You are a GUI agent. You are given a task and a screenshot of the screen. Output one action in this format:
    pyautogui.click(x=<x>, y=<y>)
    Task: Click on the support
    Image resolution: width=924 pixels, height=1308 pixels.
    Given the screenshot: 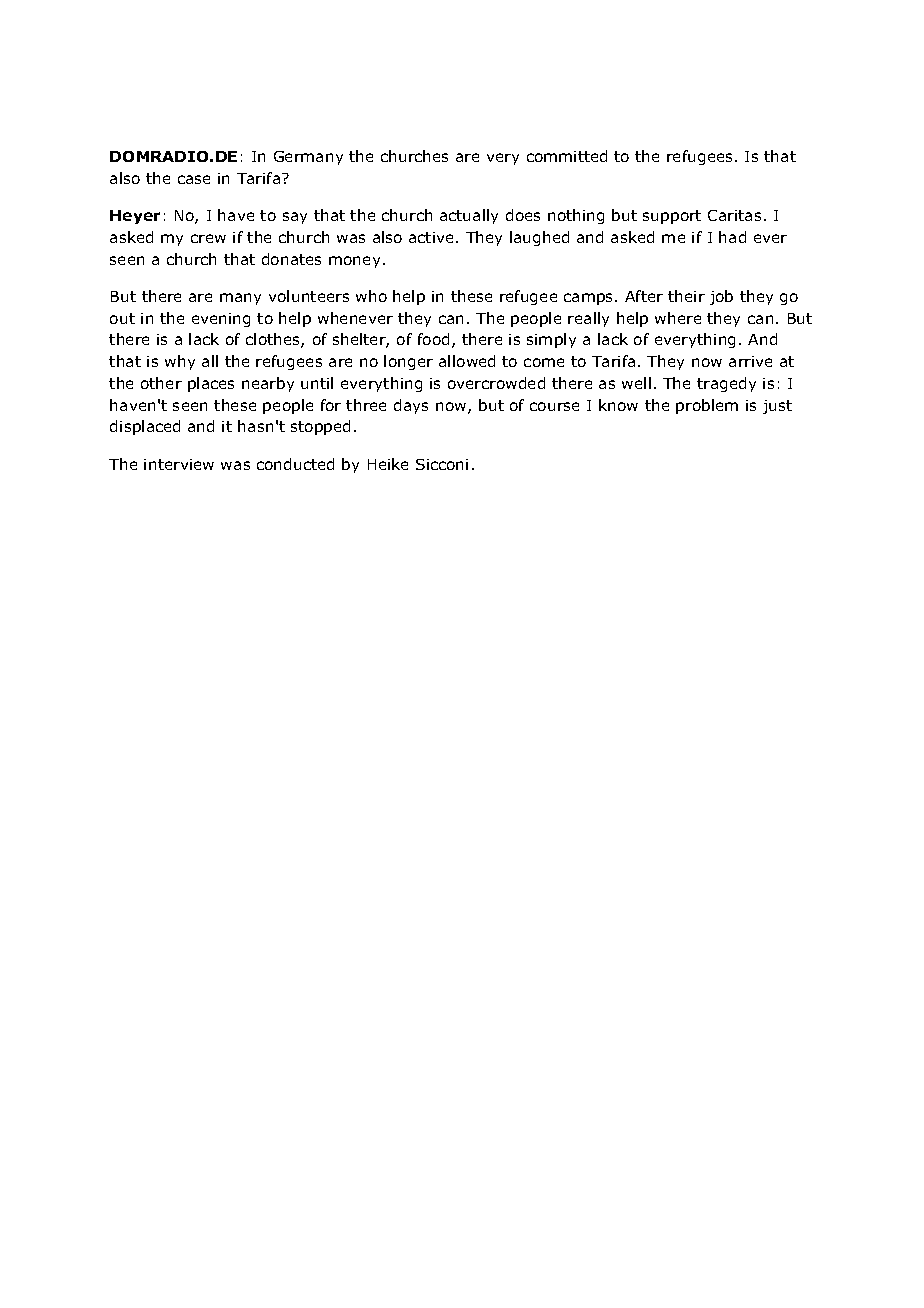 What is the action you would take?
    pyautogui.click(x=672, y=217)
